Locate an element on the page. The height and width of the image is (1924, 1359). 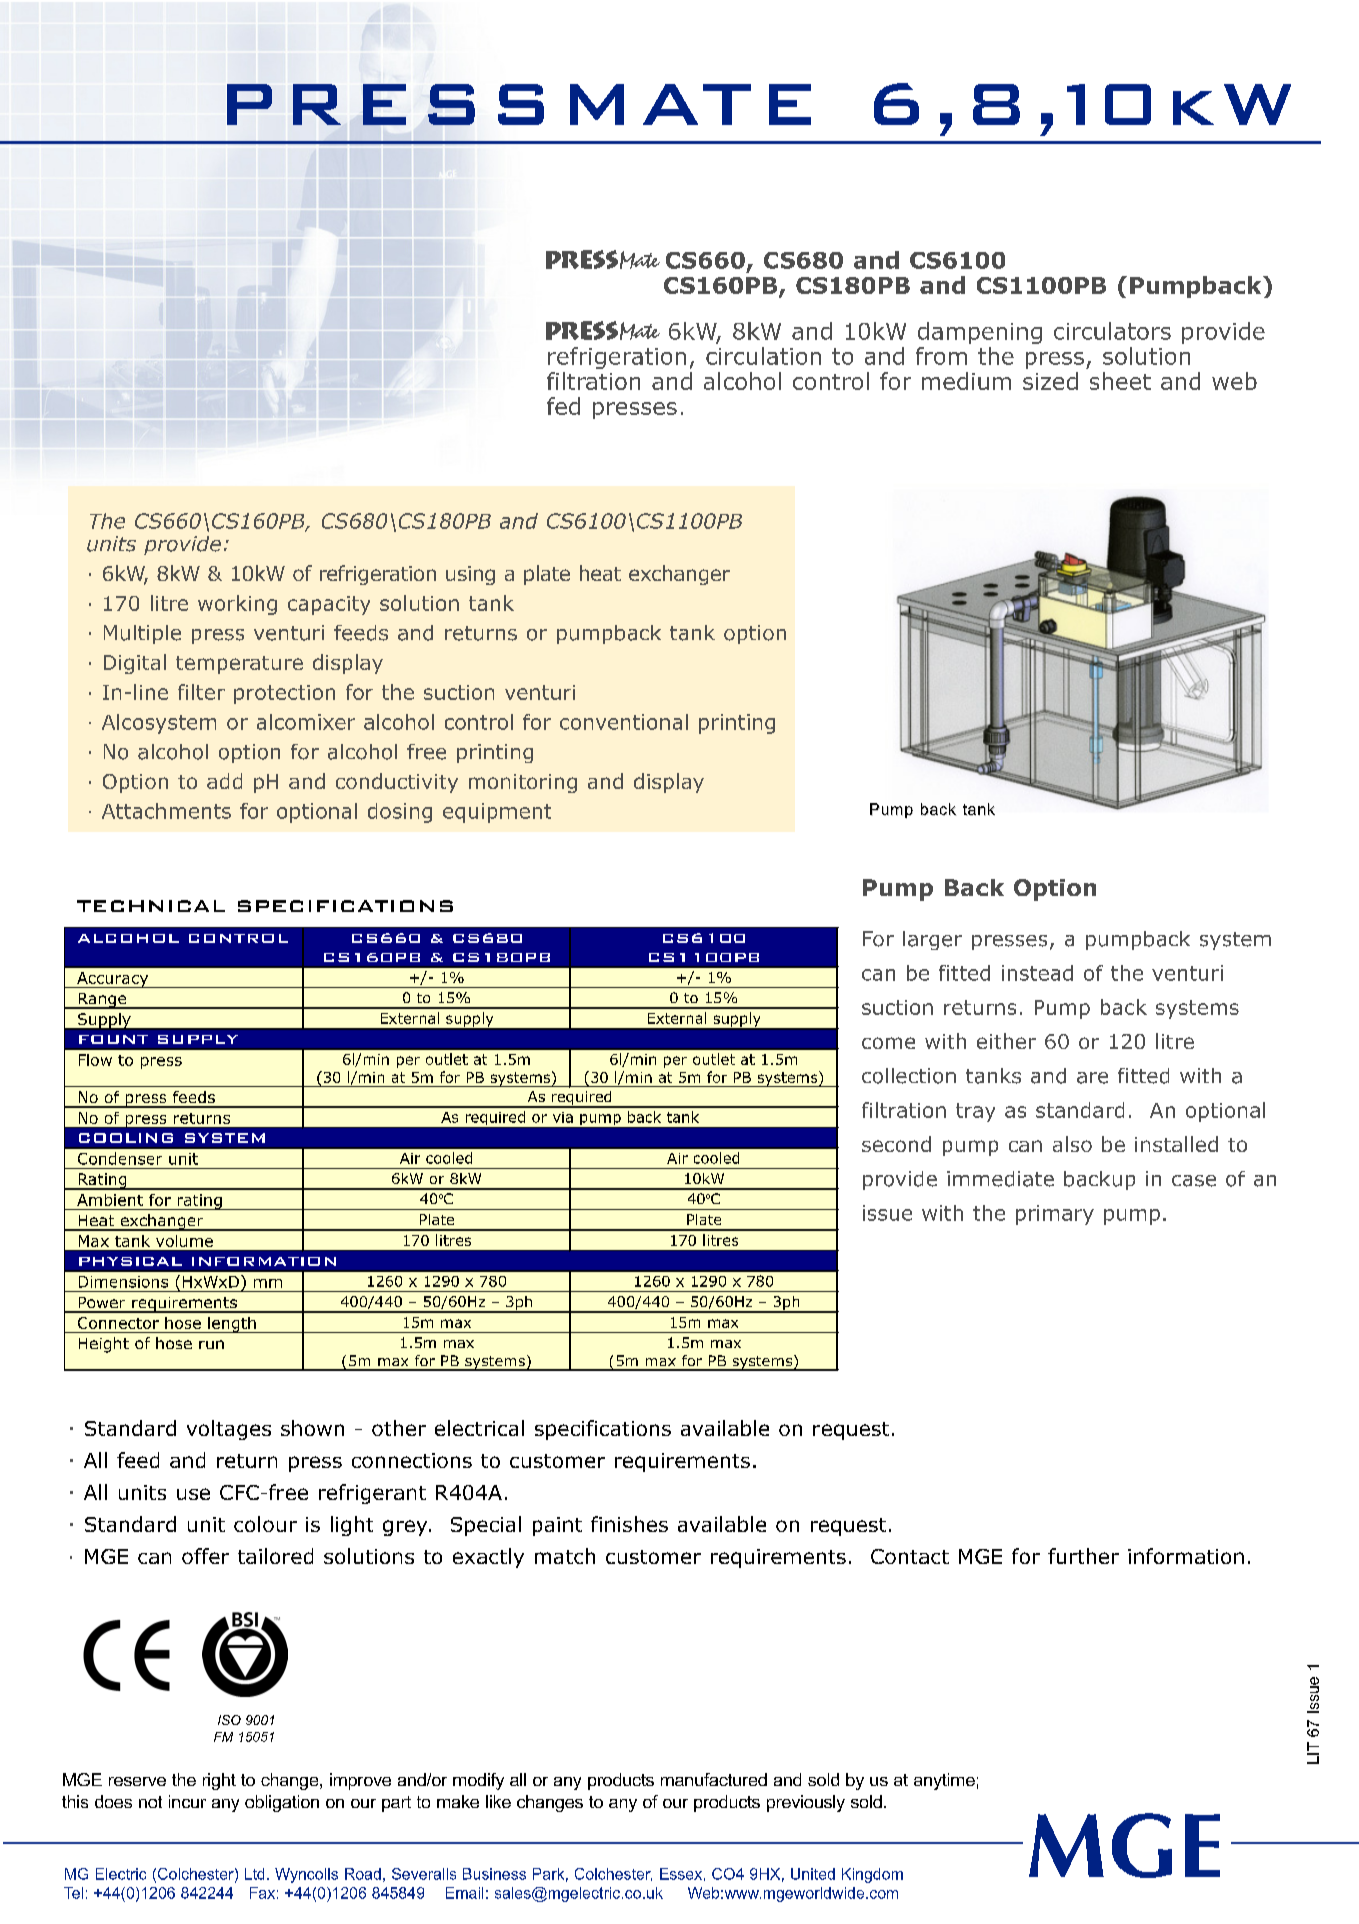
Ltd is located at coordinates (254, 1874).
